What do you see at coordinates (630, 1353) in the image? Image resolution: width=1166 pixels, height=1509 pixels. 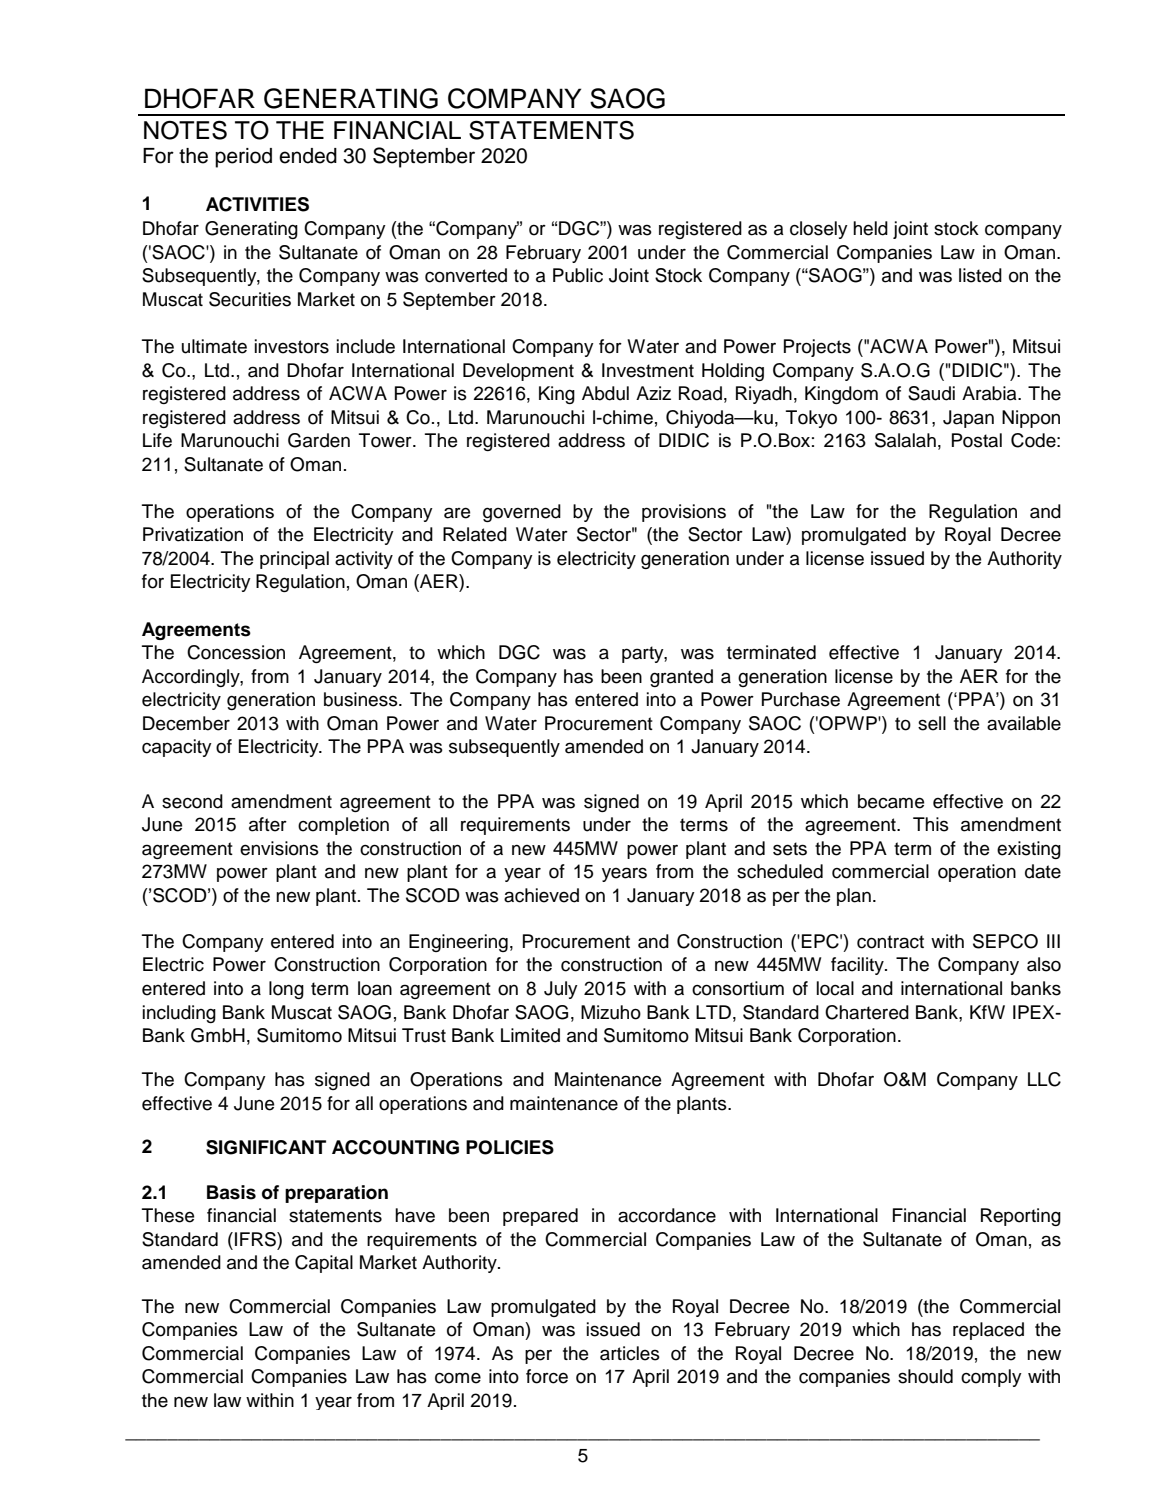 I see `articles` at bounding box center [630, 1353].
